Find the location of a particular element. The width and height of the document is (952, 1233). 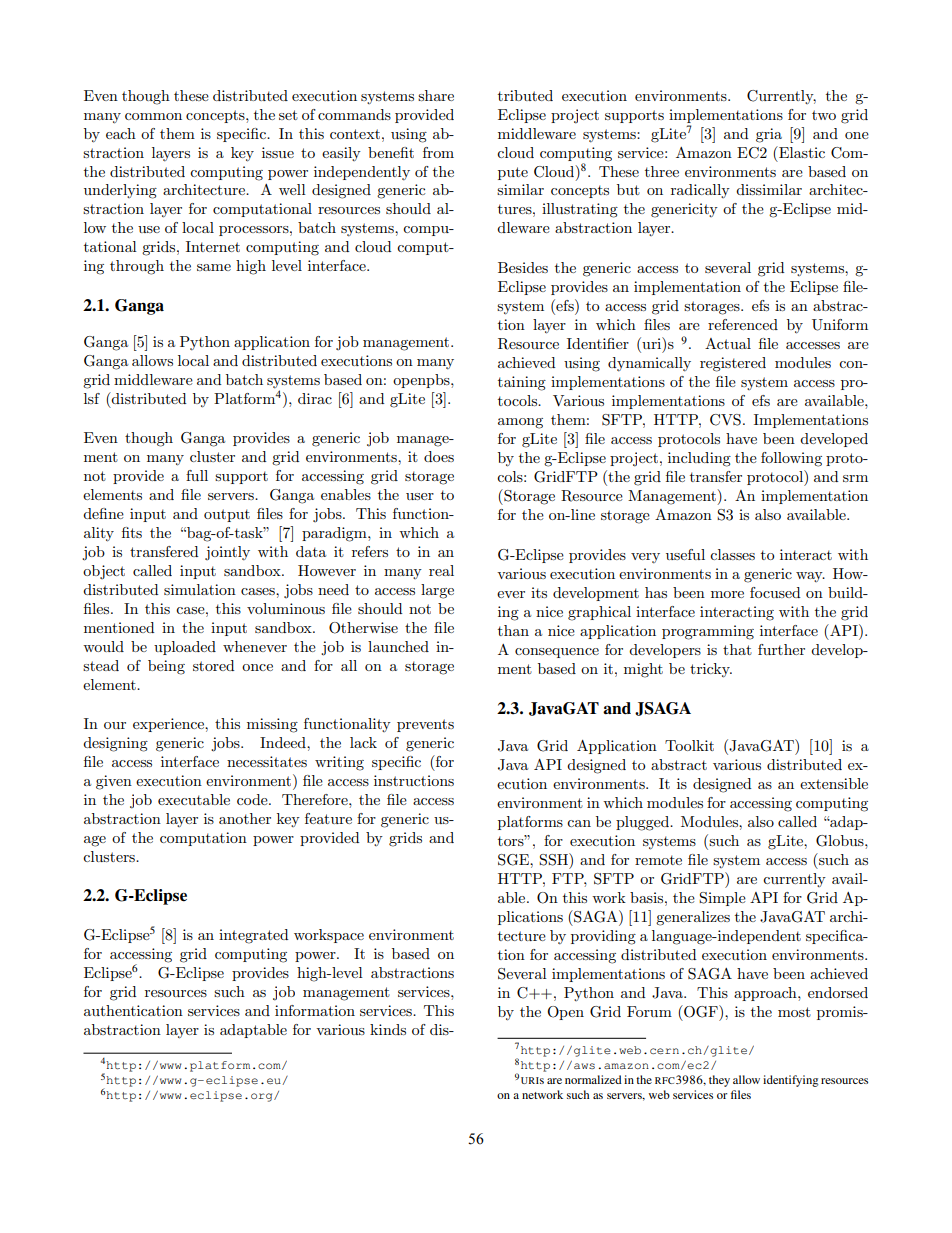

Elastic is located at coordinates (801, 152).
